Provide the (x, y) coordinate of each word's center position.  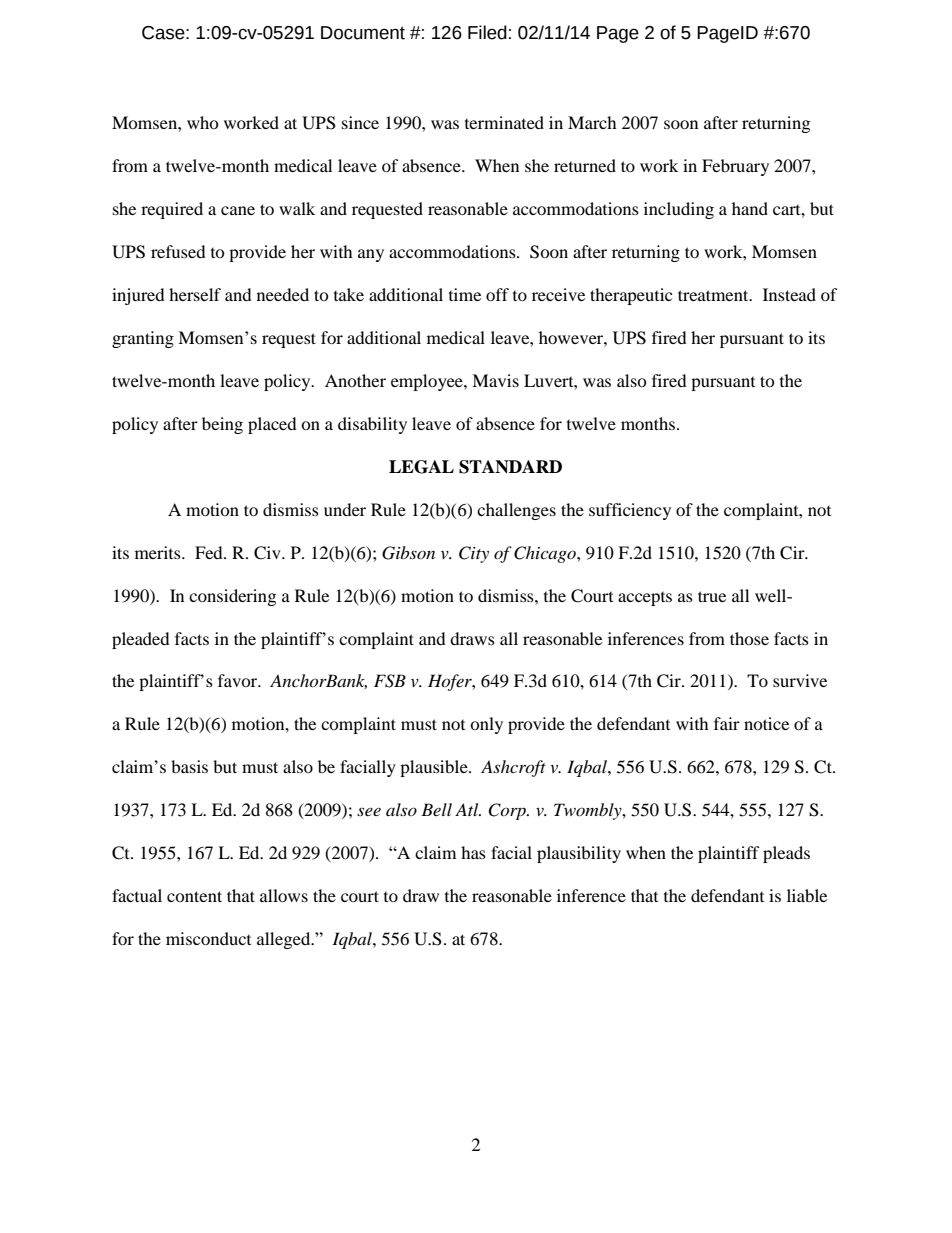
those (749, 638)
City (474, 554)
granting (143, 339)
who (203, 122)
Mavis (495, 380)
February (735, 167)
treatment (714, 295)
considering (232, 597)
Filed (487, 32)
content (194, 896)
